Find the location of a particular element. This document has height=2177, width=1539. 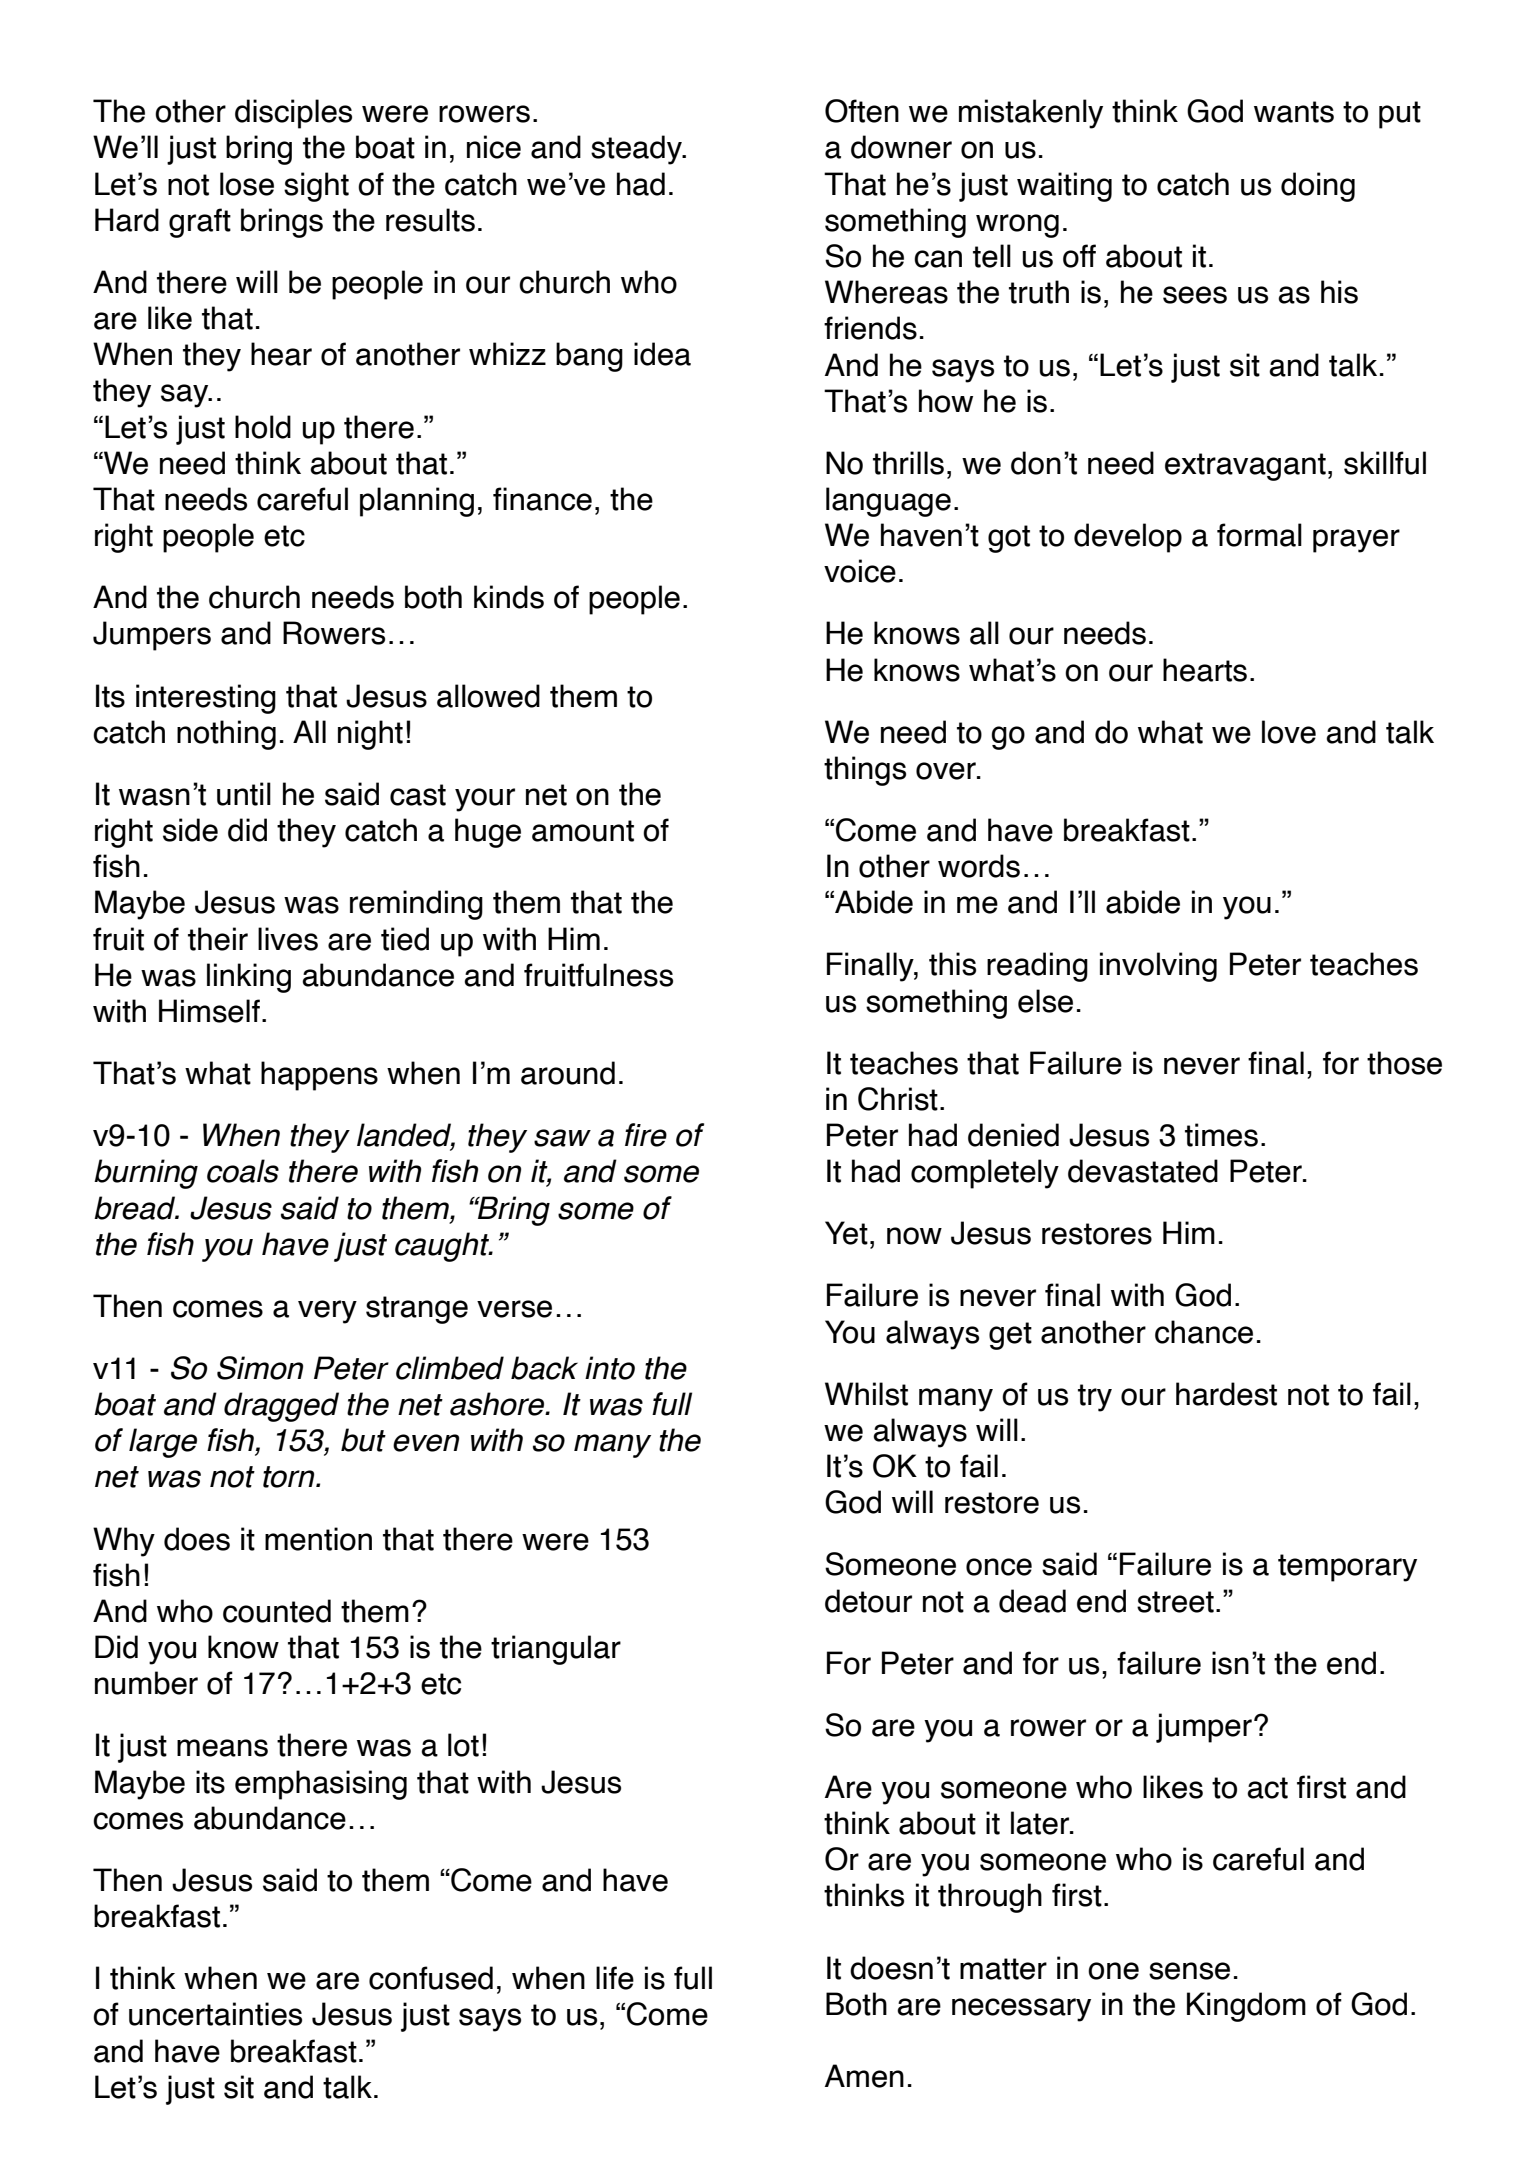

lose is located at coordinates (247, 184).
